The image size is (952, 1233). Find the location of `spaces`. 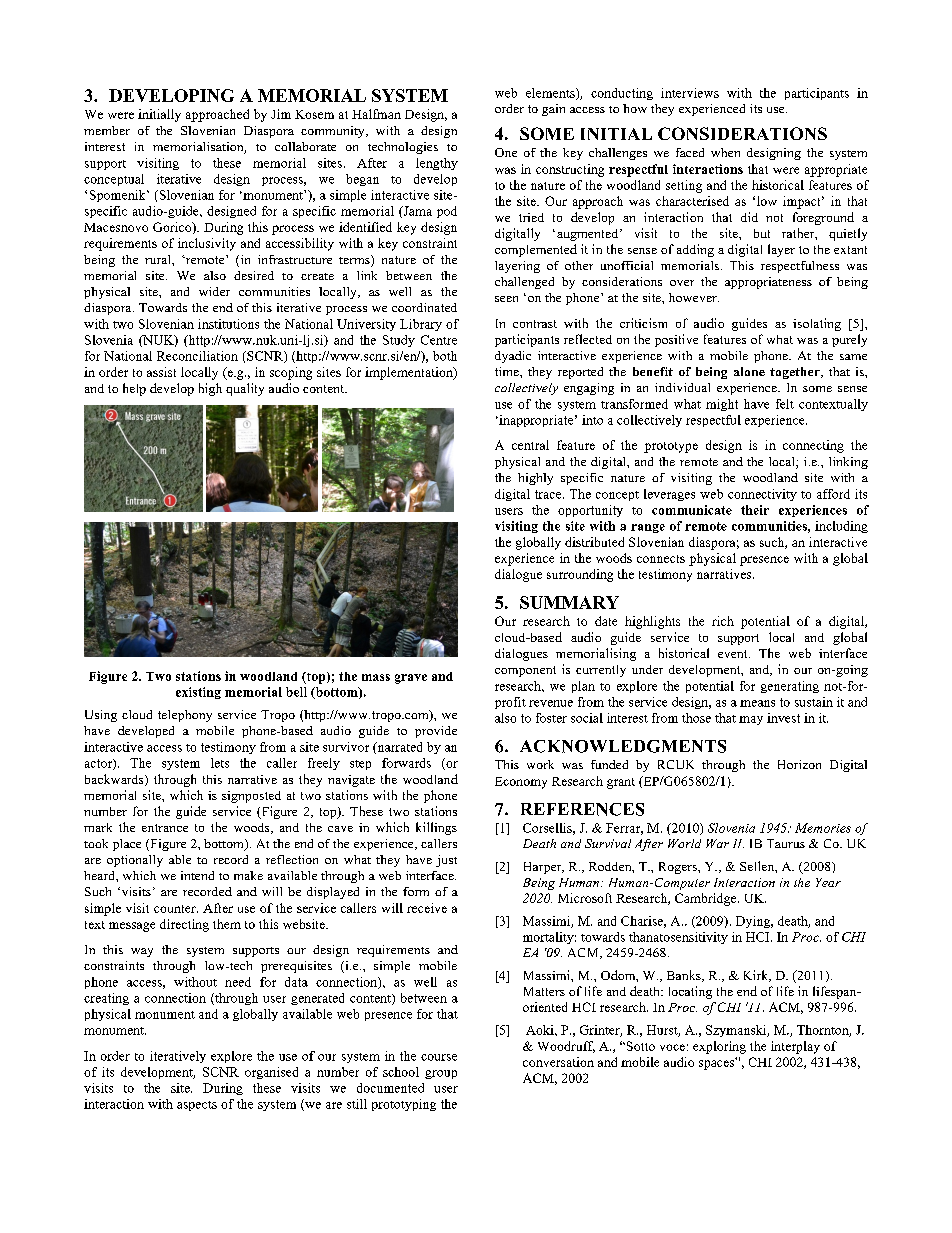

spaces is located at coordinates (718, 1064).
